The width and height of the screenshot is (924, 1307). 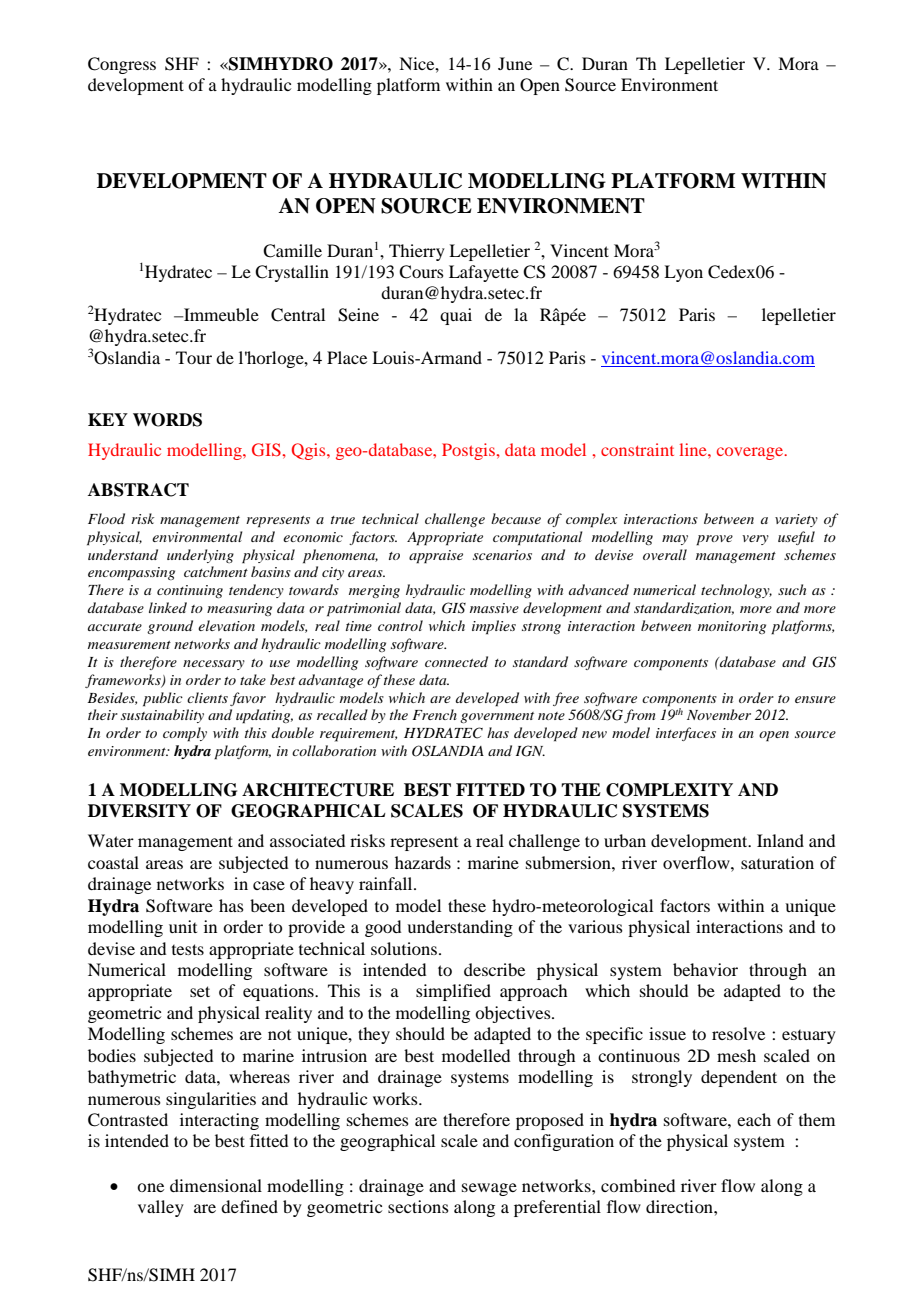 I want to click on quai, so click(x=456, y=316).
